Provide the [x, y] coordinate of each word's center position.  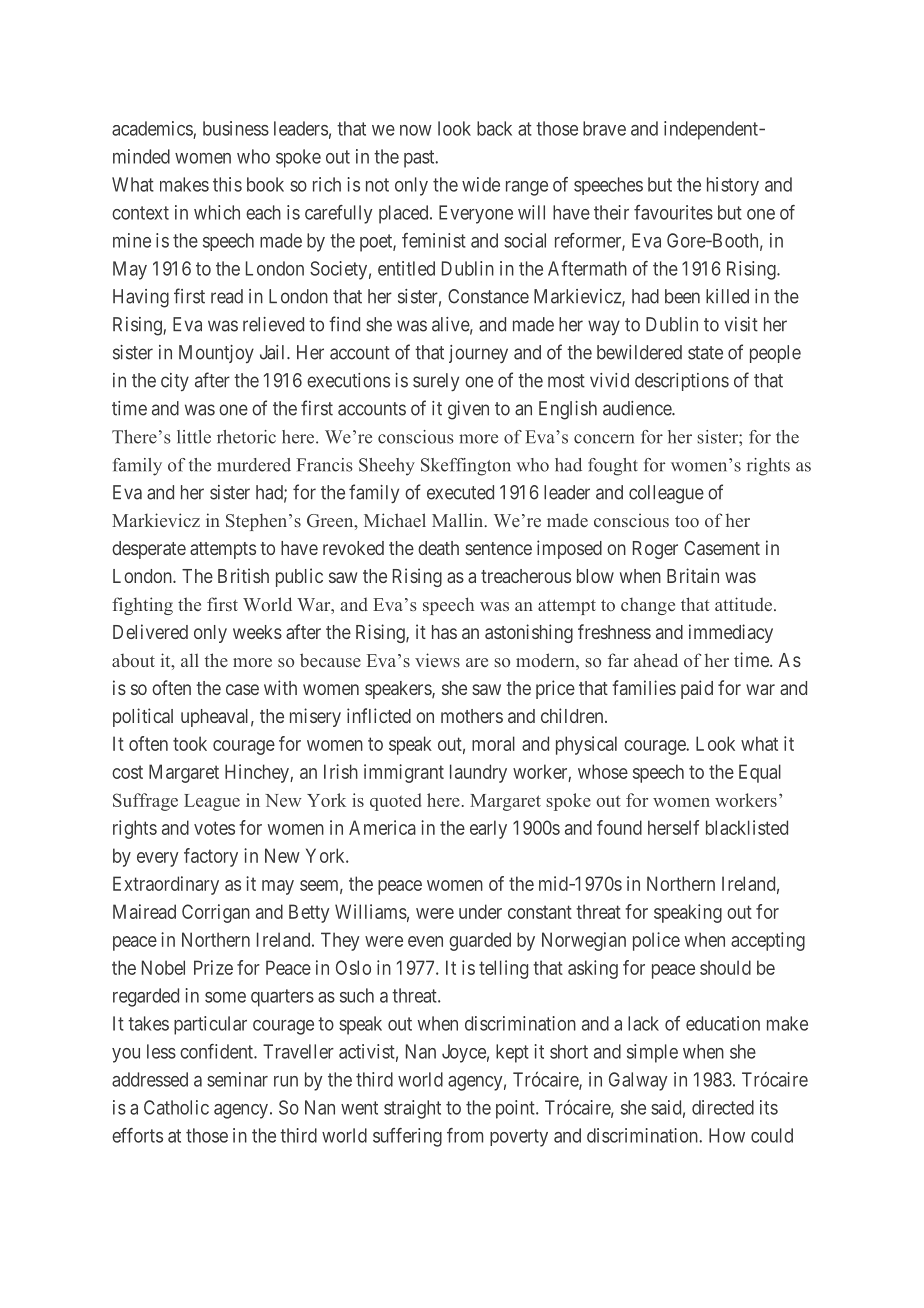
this [227, 184]
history [733, 186]
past [420, 159]
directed [723, 1107]
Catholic [176, 1107]
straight [412, 1109]
